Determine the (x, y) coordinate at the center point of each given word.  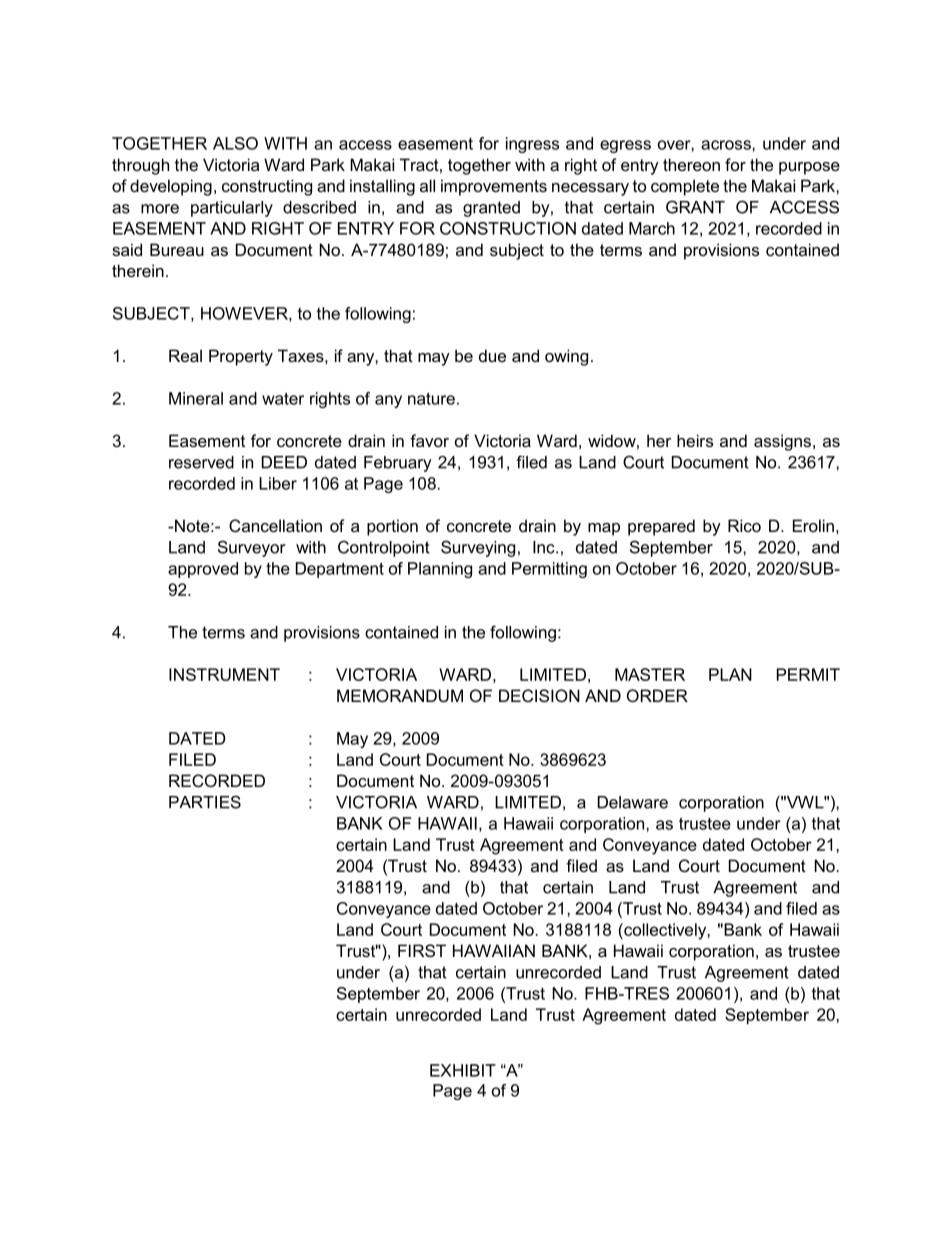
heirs (695, 440)
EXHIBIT (463, 1070)
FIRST (422, 950)
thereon (691, 164)
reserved (201, 462)
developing (171, 187)
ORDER (657, 695)
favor (429, 440)
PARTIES (205, 802)
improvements (494, 187)
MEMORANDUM (400, 695)
